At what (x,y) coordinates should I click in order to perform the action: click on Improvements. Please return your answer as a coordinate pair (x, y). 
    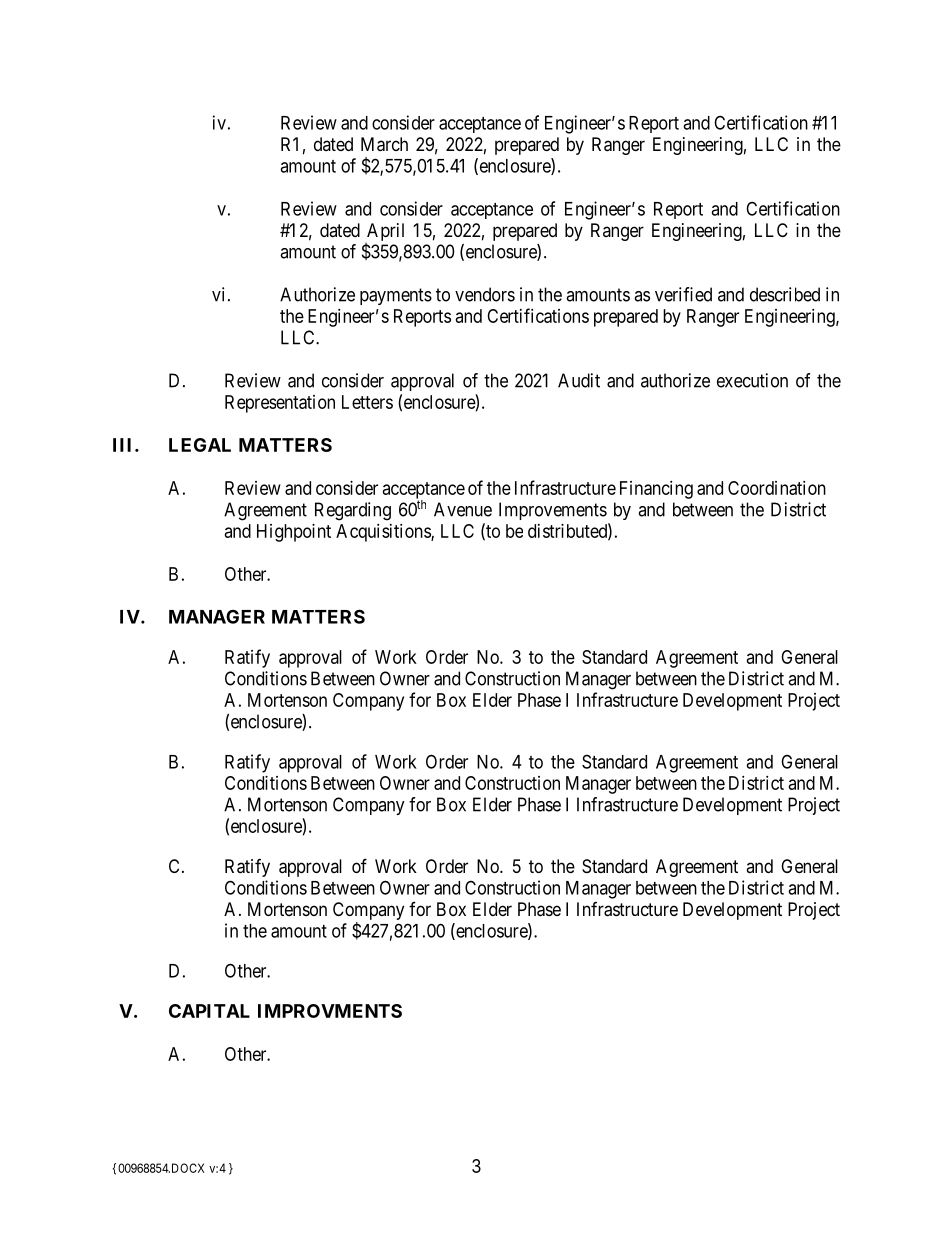
    Looking at the image, I should click on (553, 511).
